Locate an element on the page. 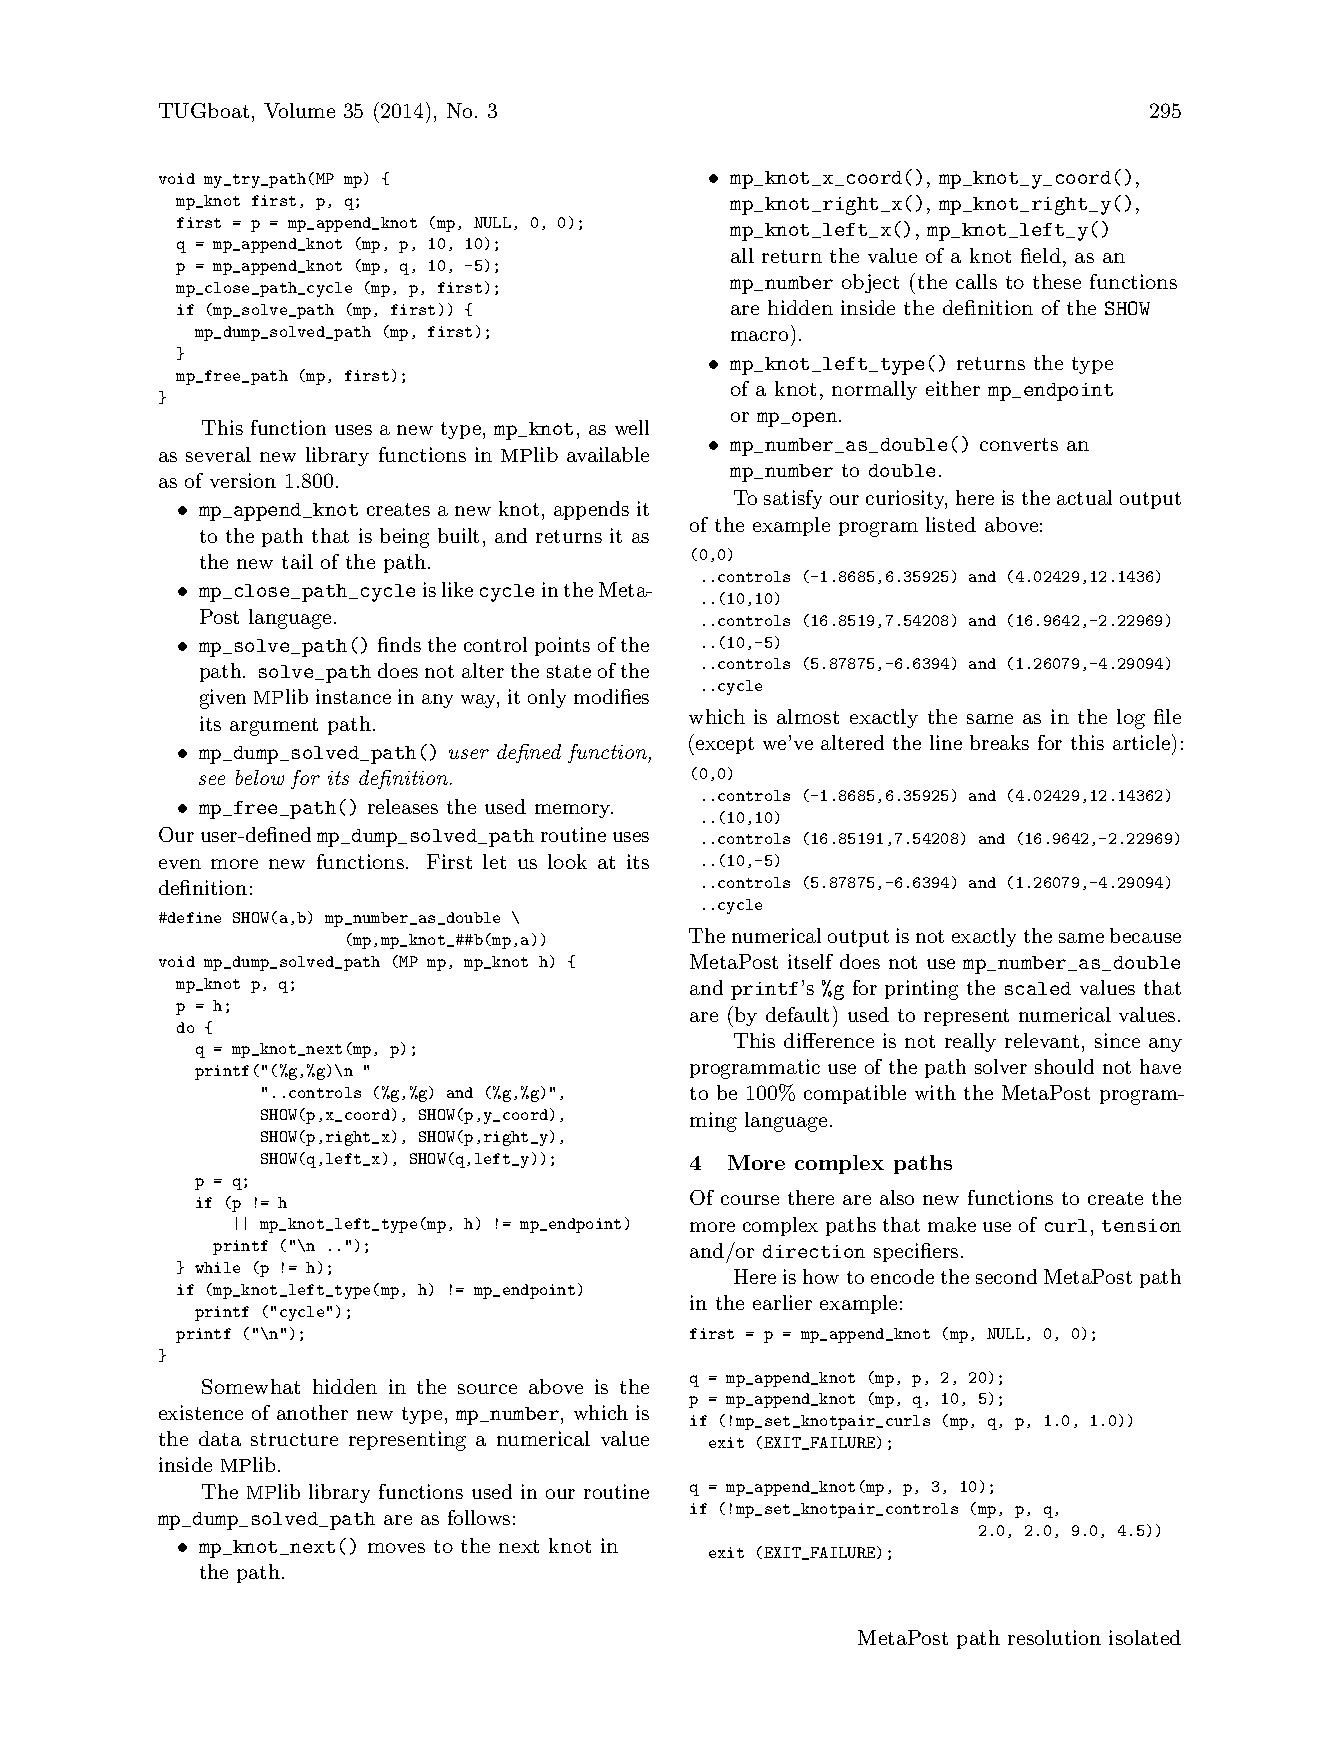 The height and width of the page is (1739, 1344). converts is located at coordinates (1019, 444).
